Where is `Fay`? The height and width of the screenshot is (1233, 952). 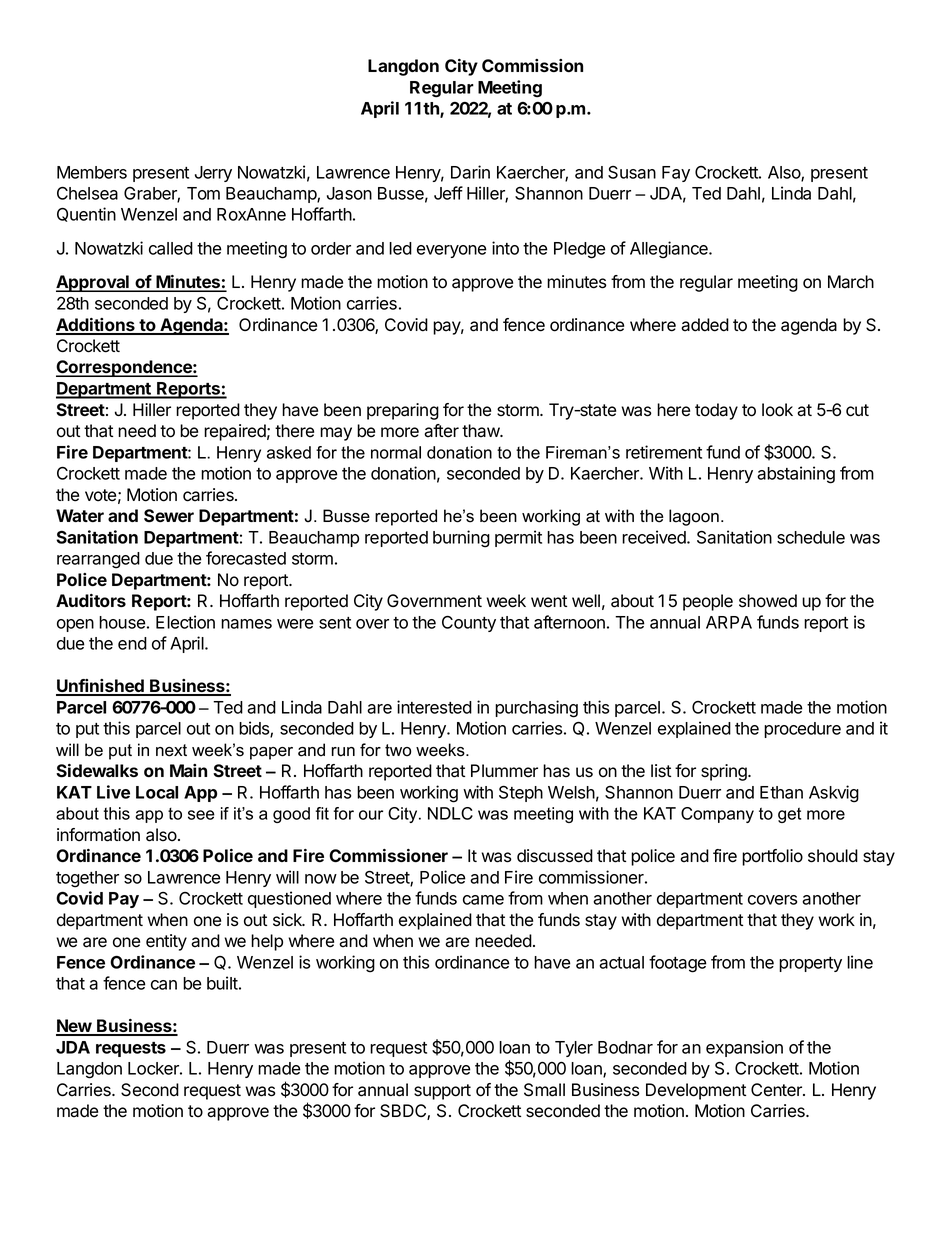
Fay is located at coordinates (676, 174).
